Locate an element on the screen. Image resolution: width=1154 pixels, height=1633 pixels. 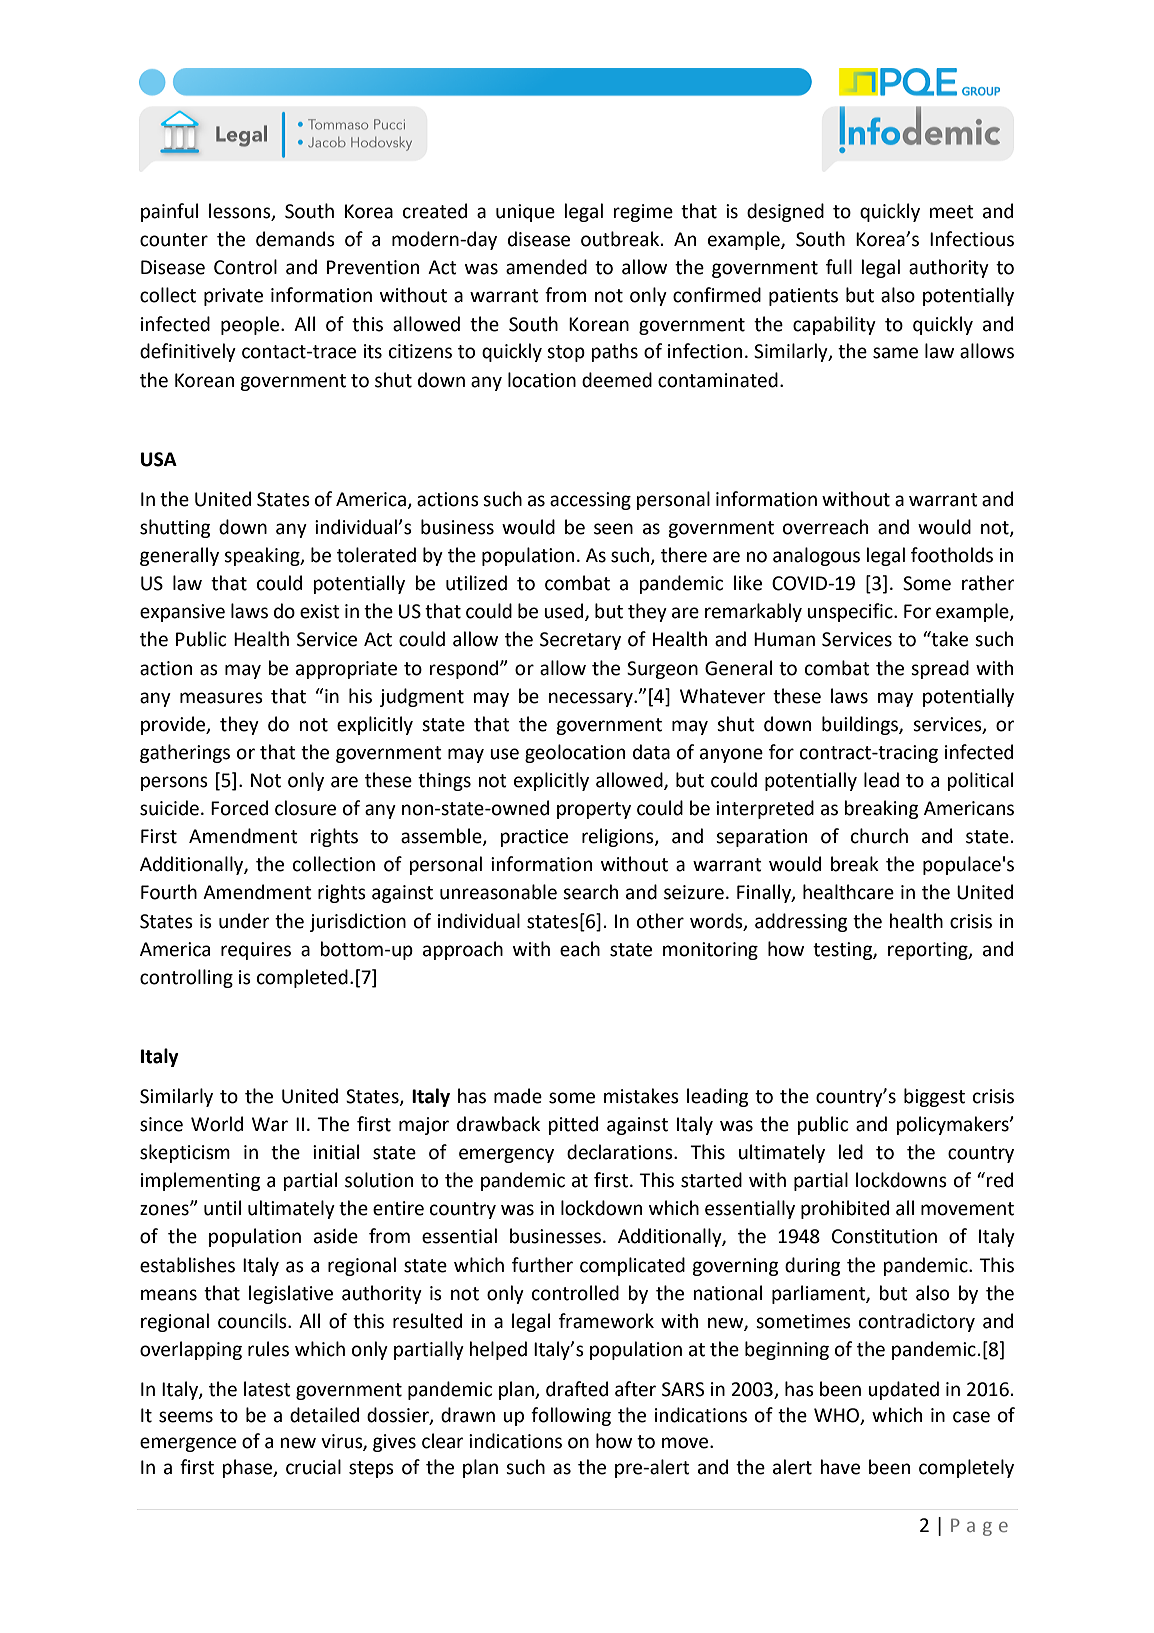
exist is located at coordinates (320, 611).
